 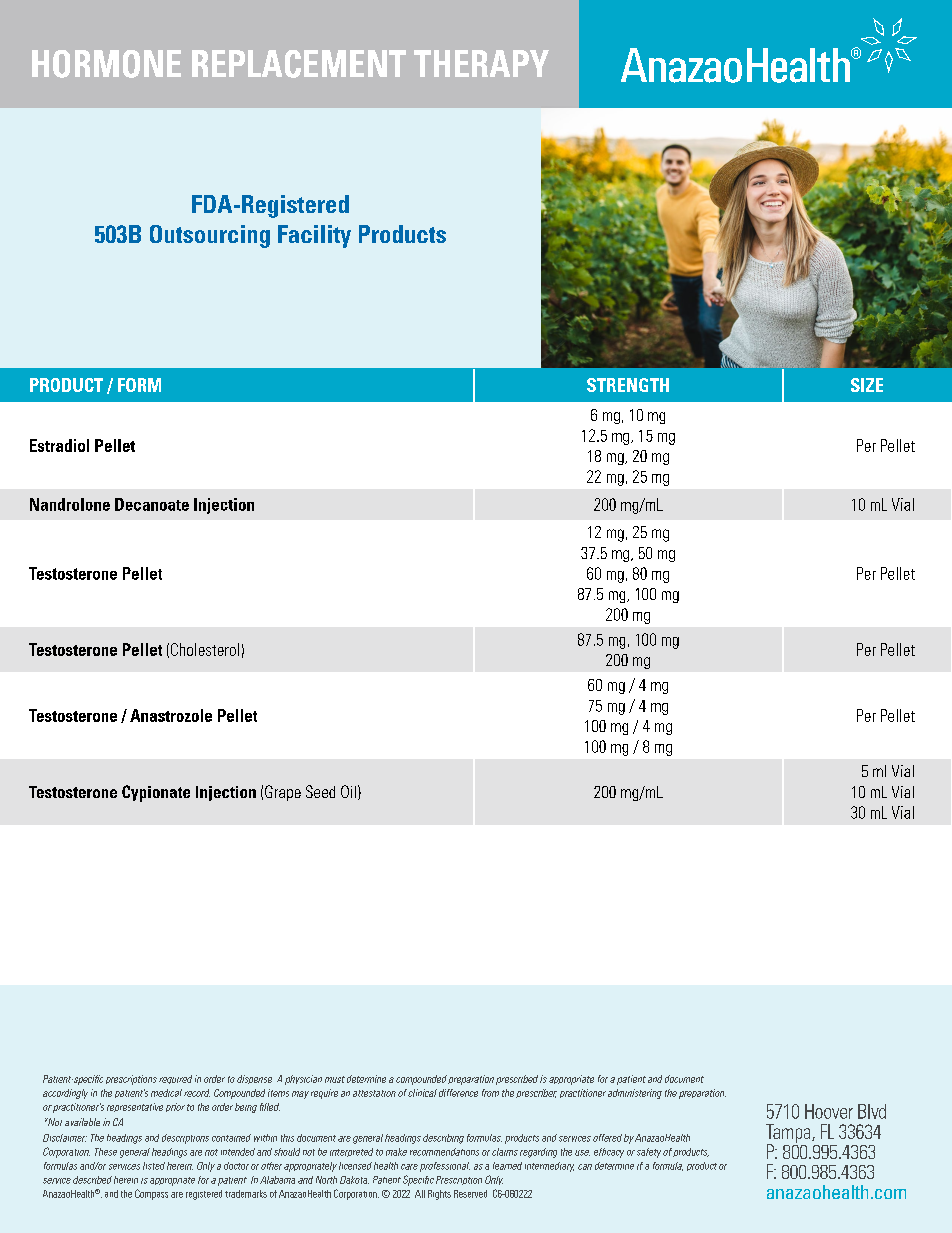 I want to click on Cypionate, so click(x=156, y=793).
